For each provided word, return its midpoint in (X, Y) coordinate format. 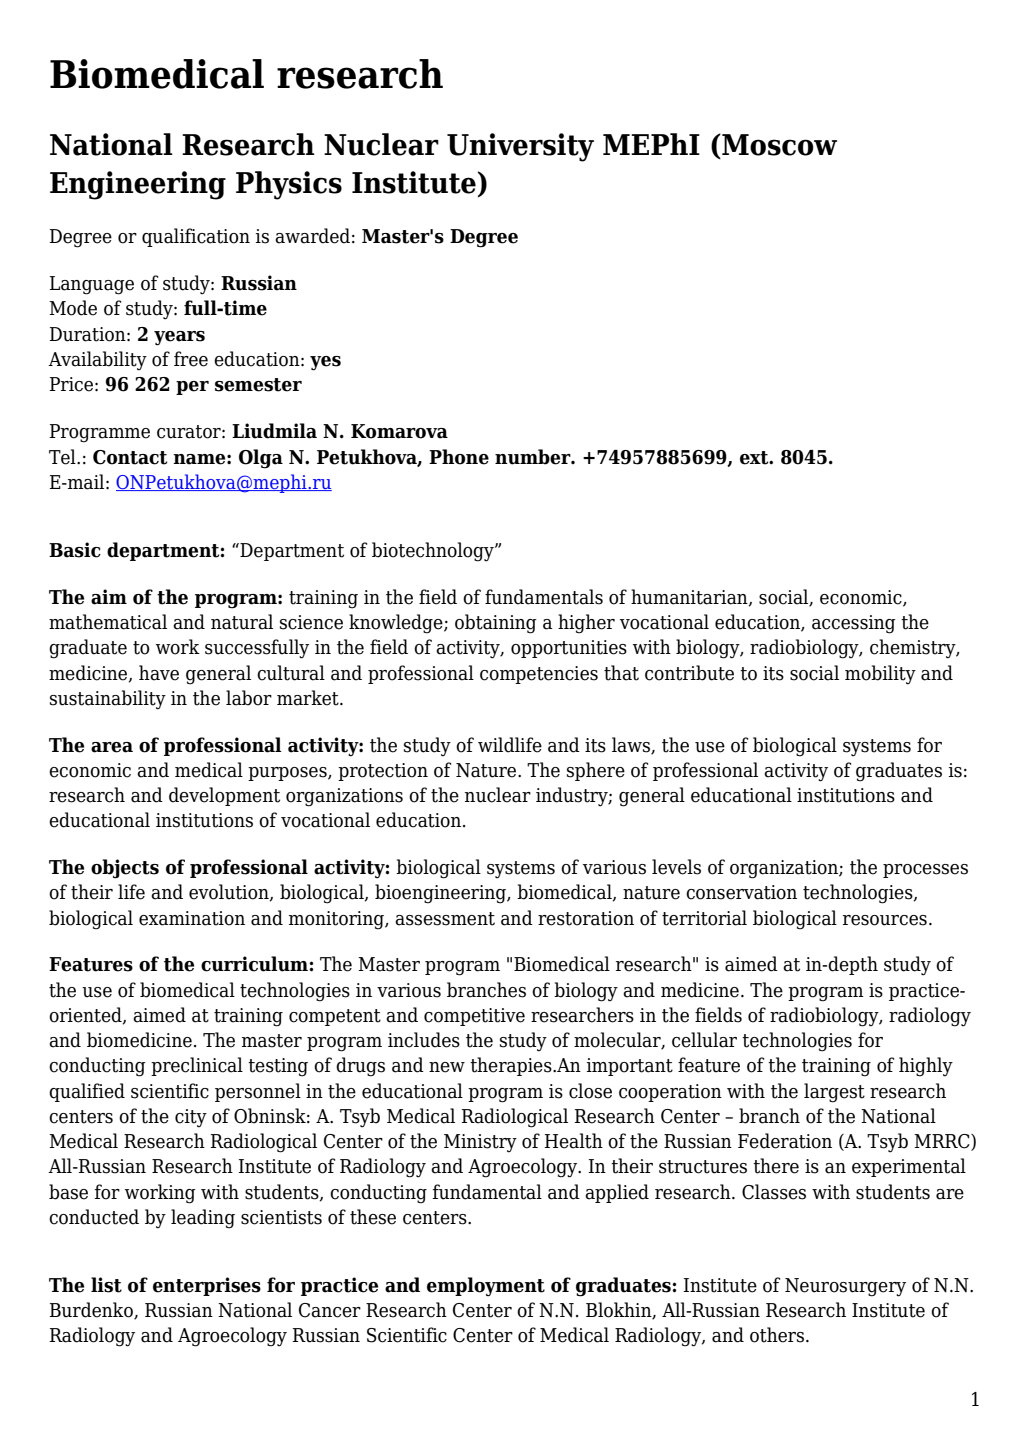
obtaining (496, 624)
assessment (445, 919)
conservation (741, 892)
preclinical (197, 1066)
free (191, 359)
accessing (854, 624)
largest (834, 1093)
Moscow (778, 145)
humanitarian (690, 598)
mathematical (108, 622)
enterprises (207, 1286)
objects (125, 869)
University (520, 147)
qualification (196, 237)
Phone (459, 457)
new (447, 1067)
